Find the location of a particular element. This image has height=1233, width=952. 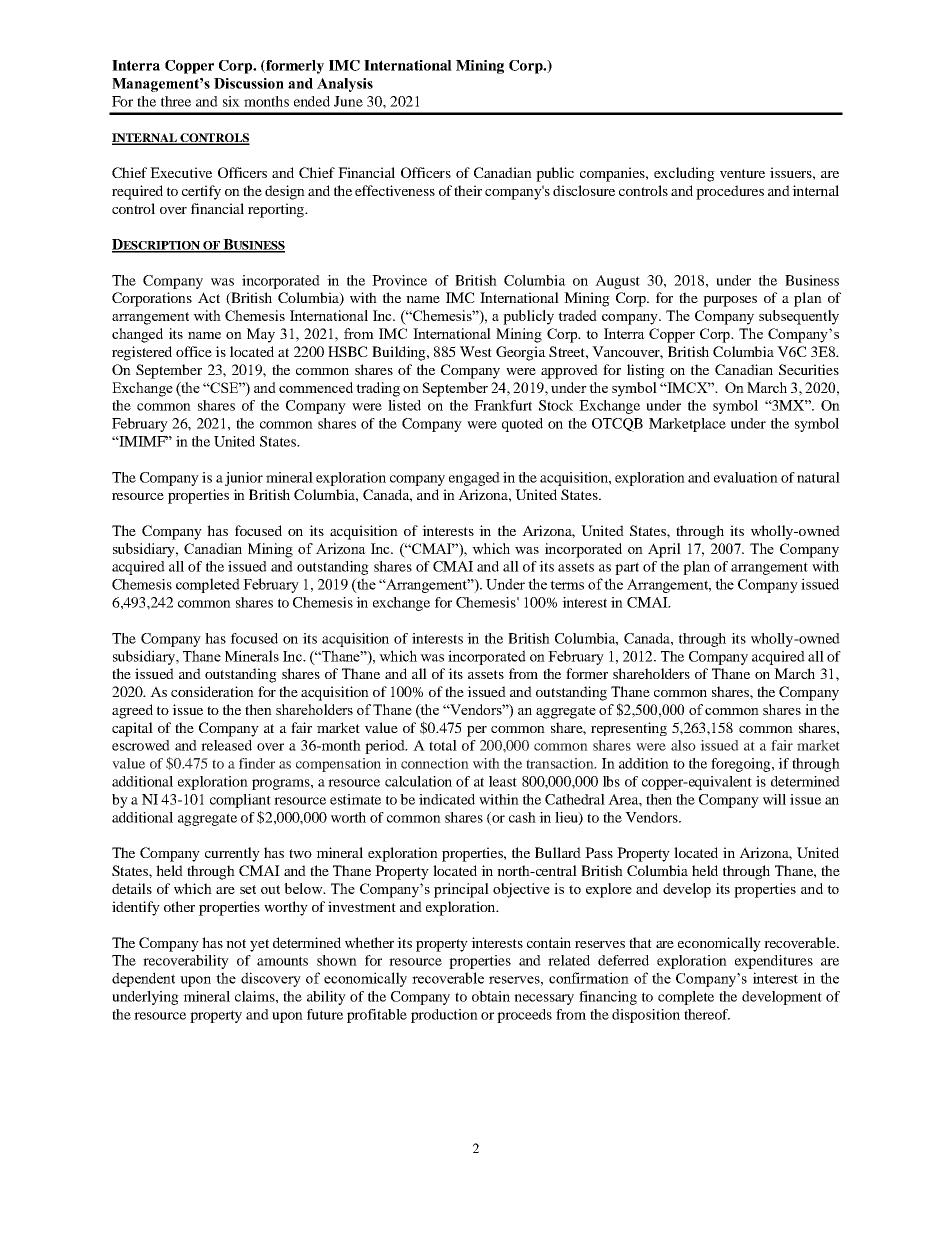

will is located at coordinates (774, 799).
